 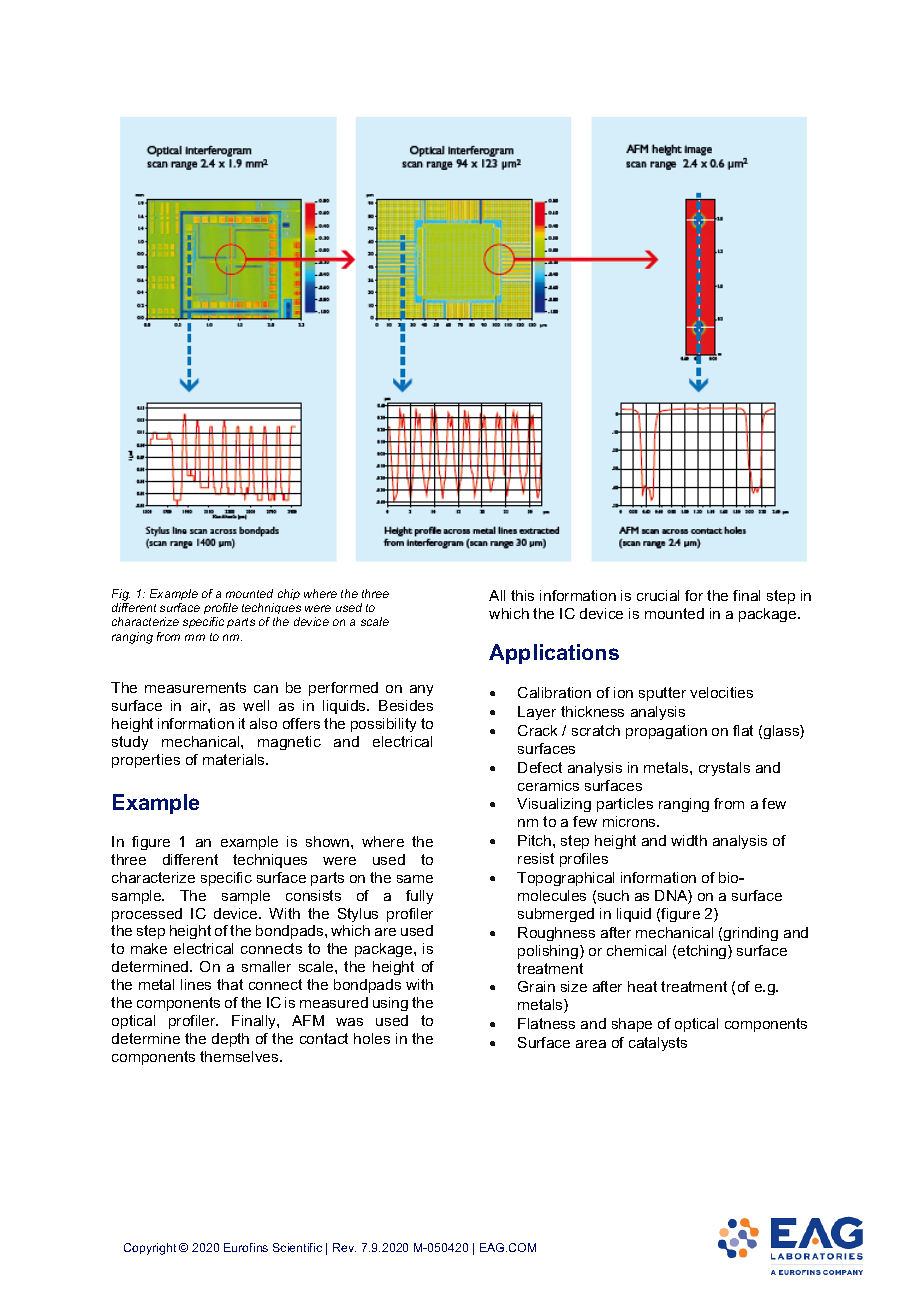 What do you see at coordinates (666, 732) in the document?
I see `propagation` at bounding box center [666, 732].
